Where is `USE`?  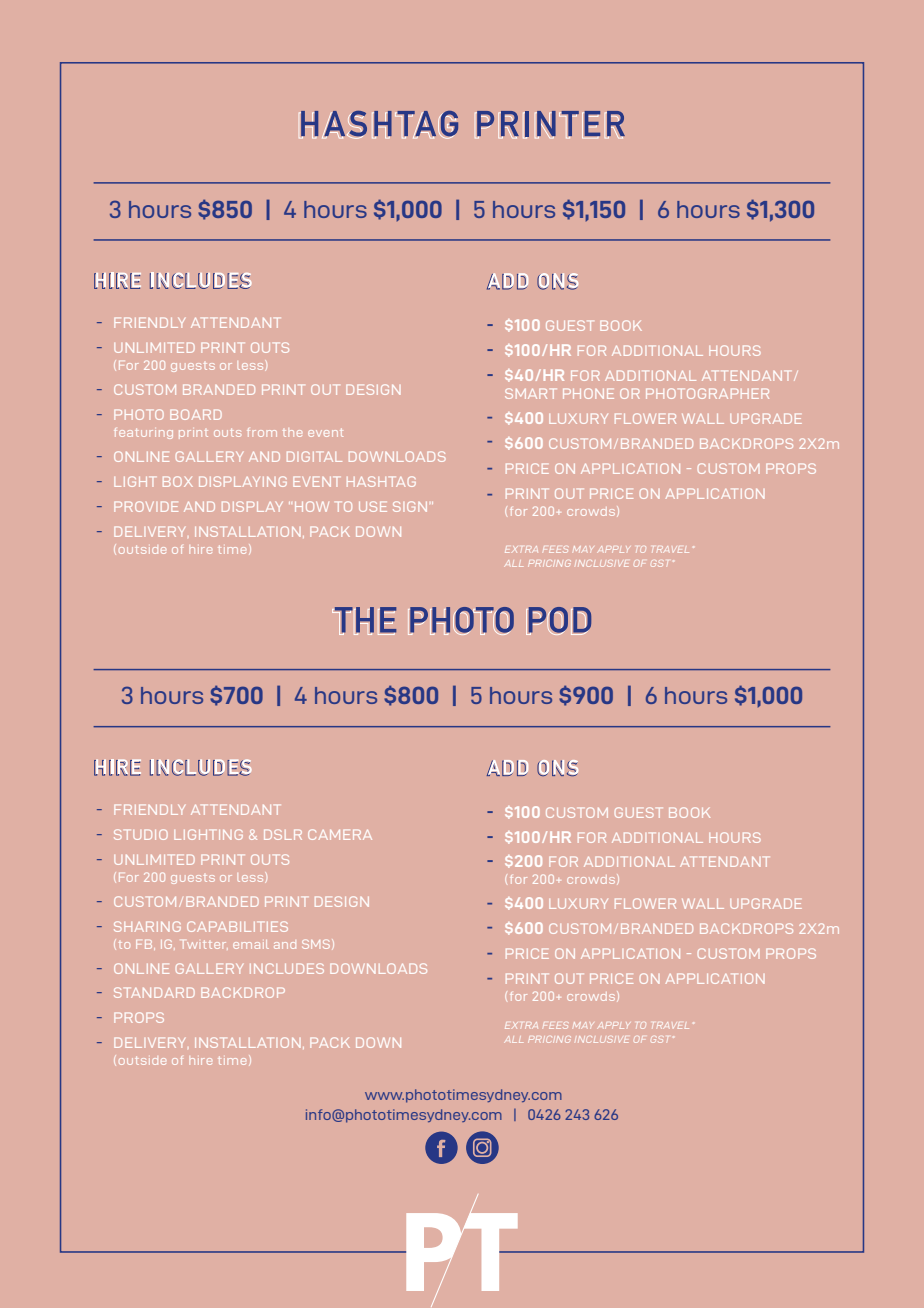
USE is located at coordinates (373, 506).
